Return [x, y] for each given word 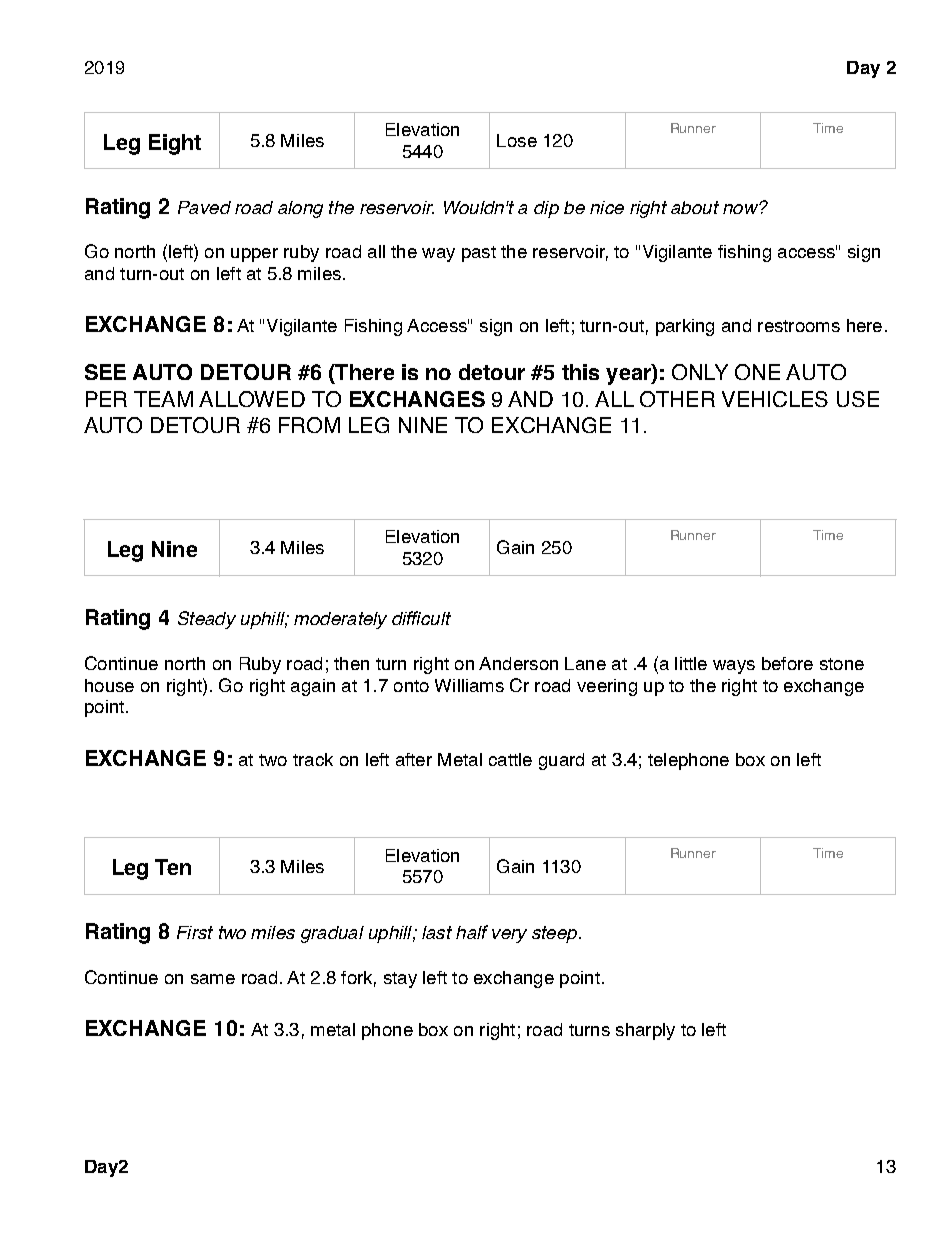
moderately [340, 620]
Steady [207, 620]
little [691, 663]
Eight [175, 144]
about [695, 207]
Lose [517, 140]
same [213, 979]
